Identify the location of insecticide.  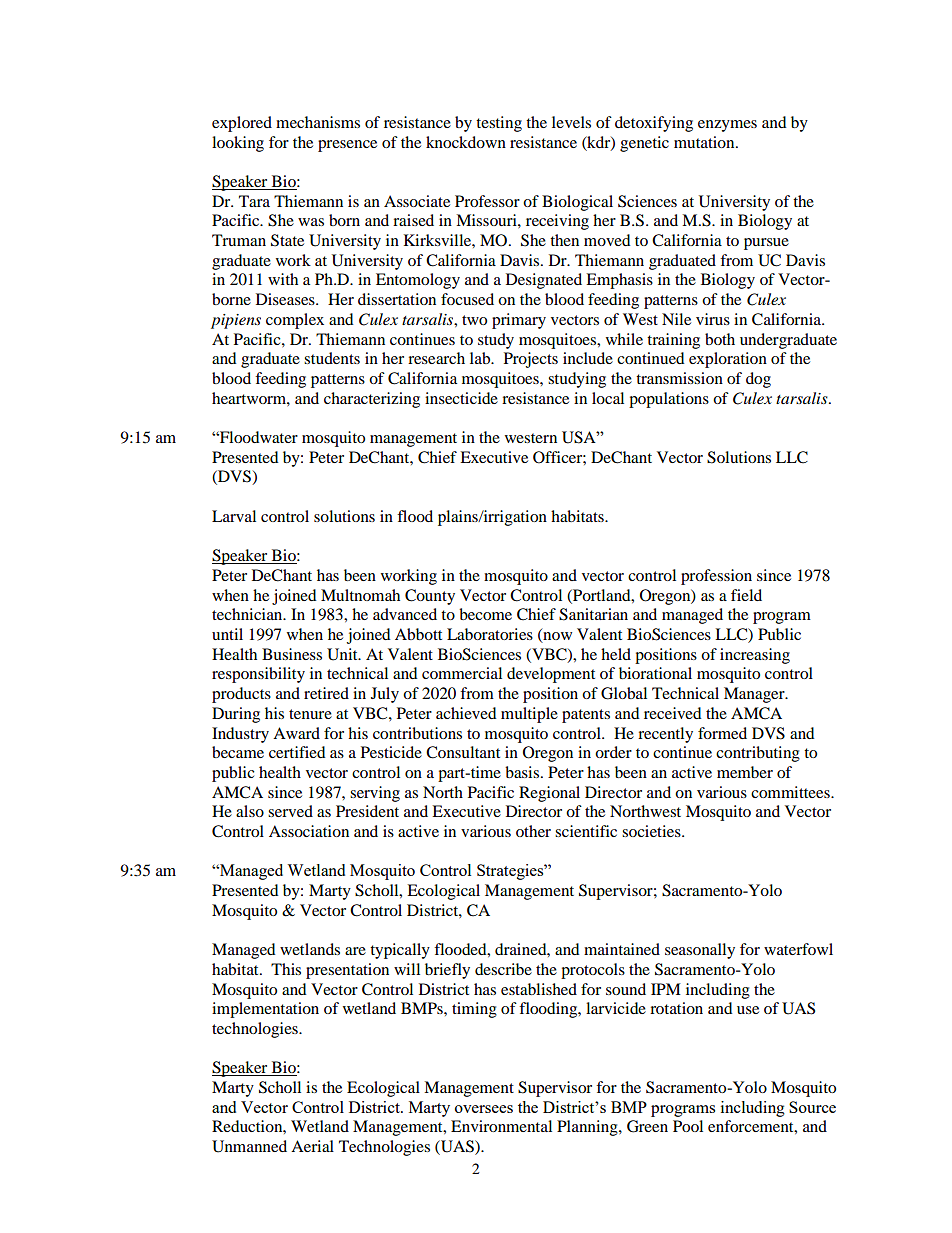
(461, 398).
